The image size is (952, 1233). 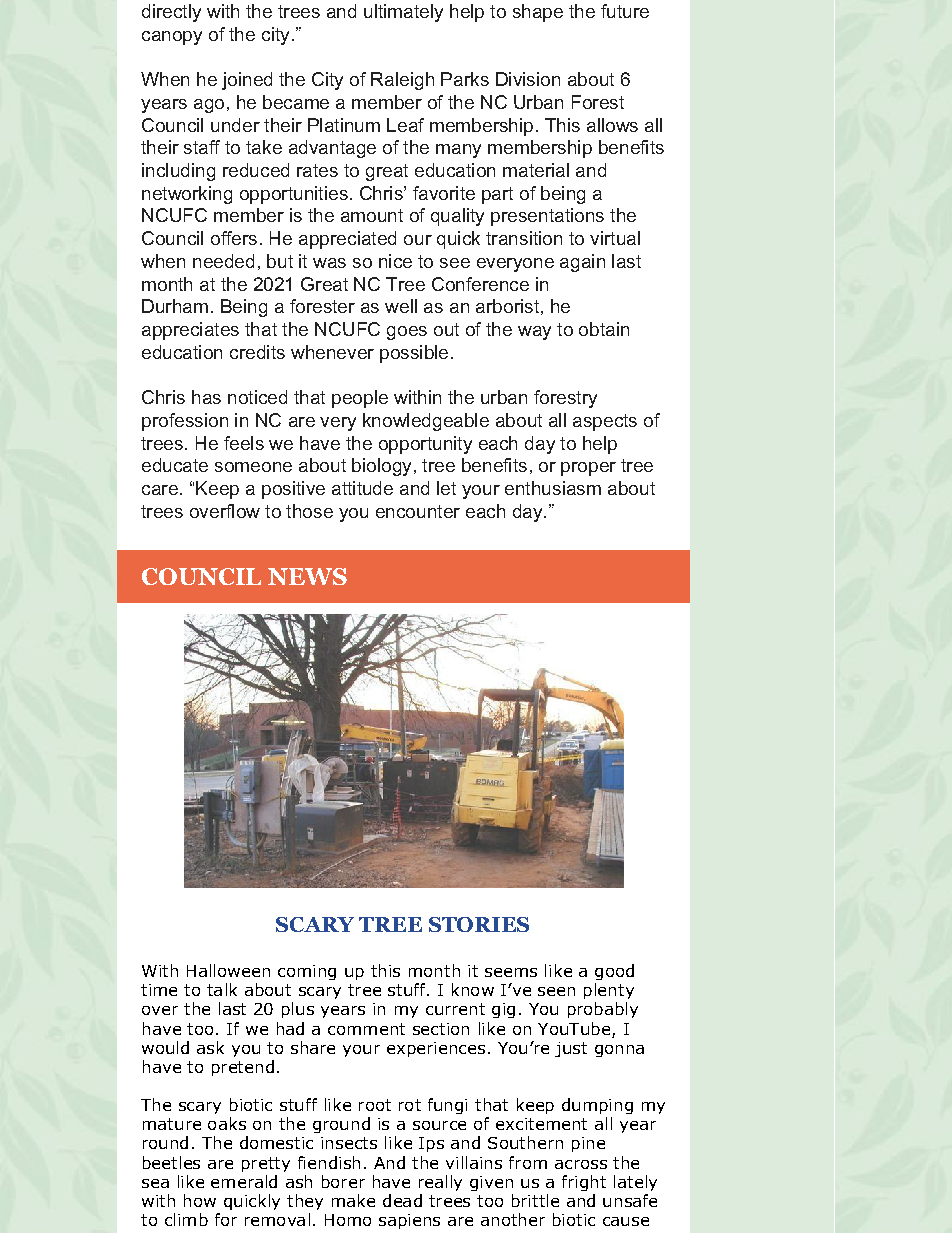 I want to click on Halloween, so click(x=228, y=970).
